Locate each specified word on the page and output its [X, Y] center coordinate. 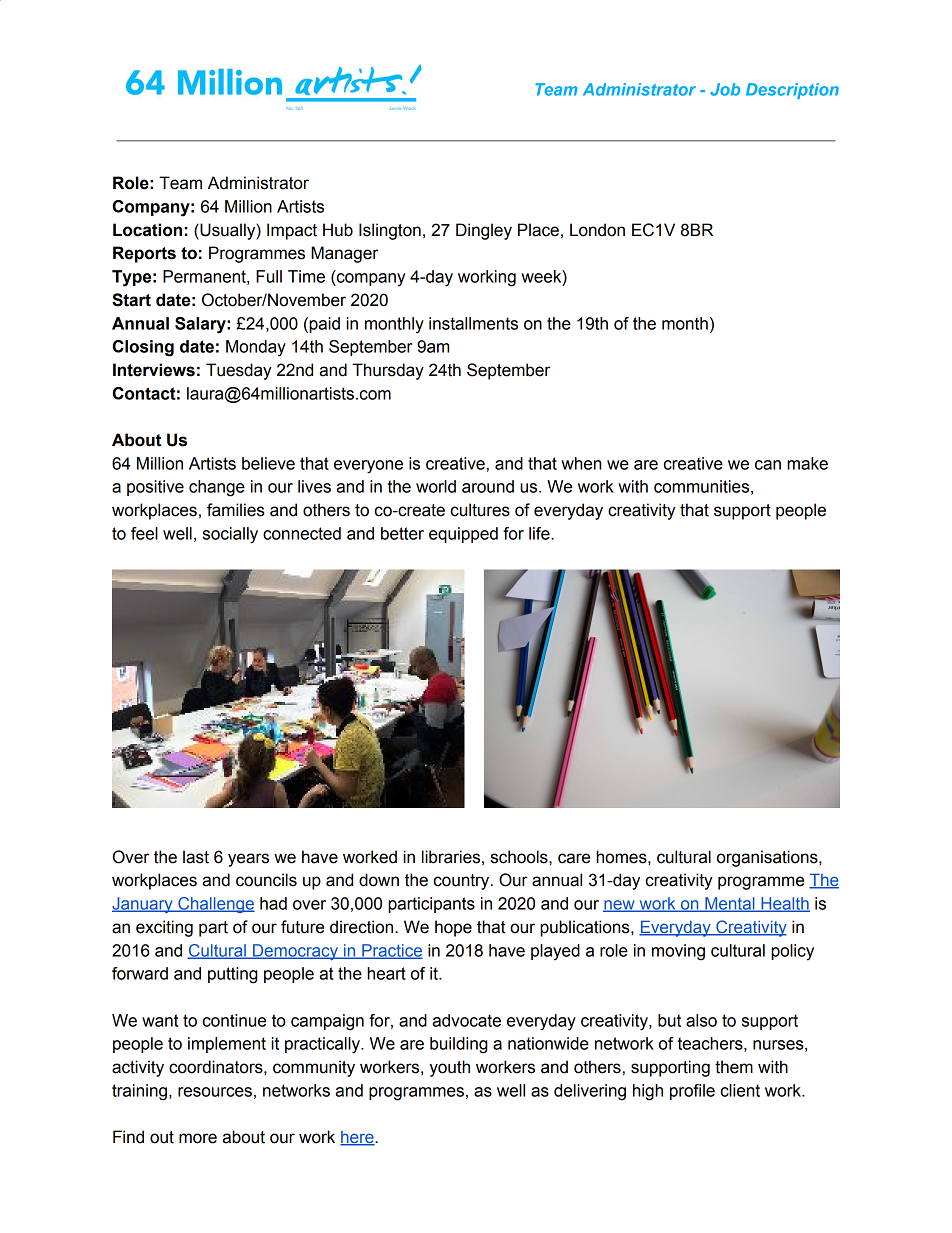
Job [725, 89]
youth [449, 1068]
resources [215, 1092]
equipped [463, 535]
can [768, 465]
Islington [390, 231]
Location [147, 230]
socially [230, 535]
